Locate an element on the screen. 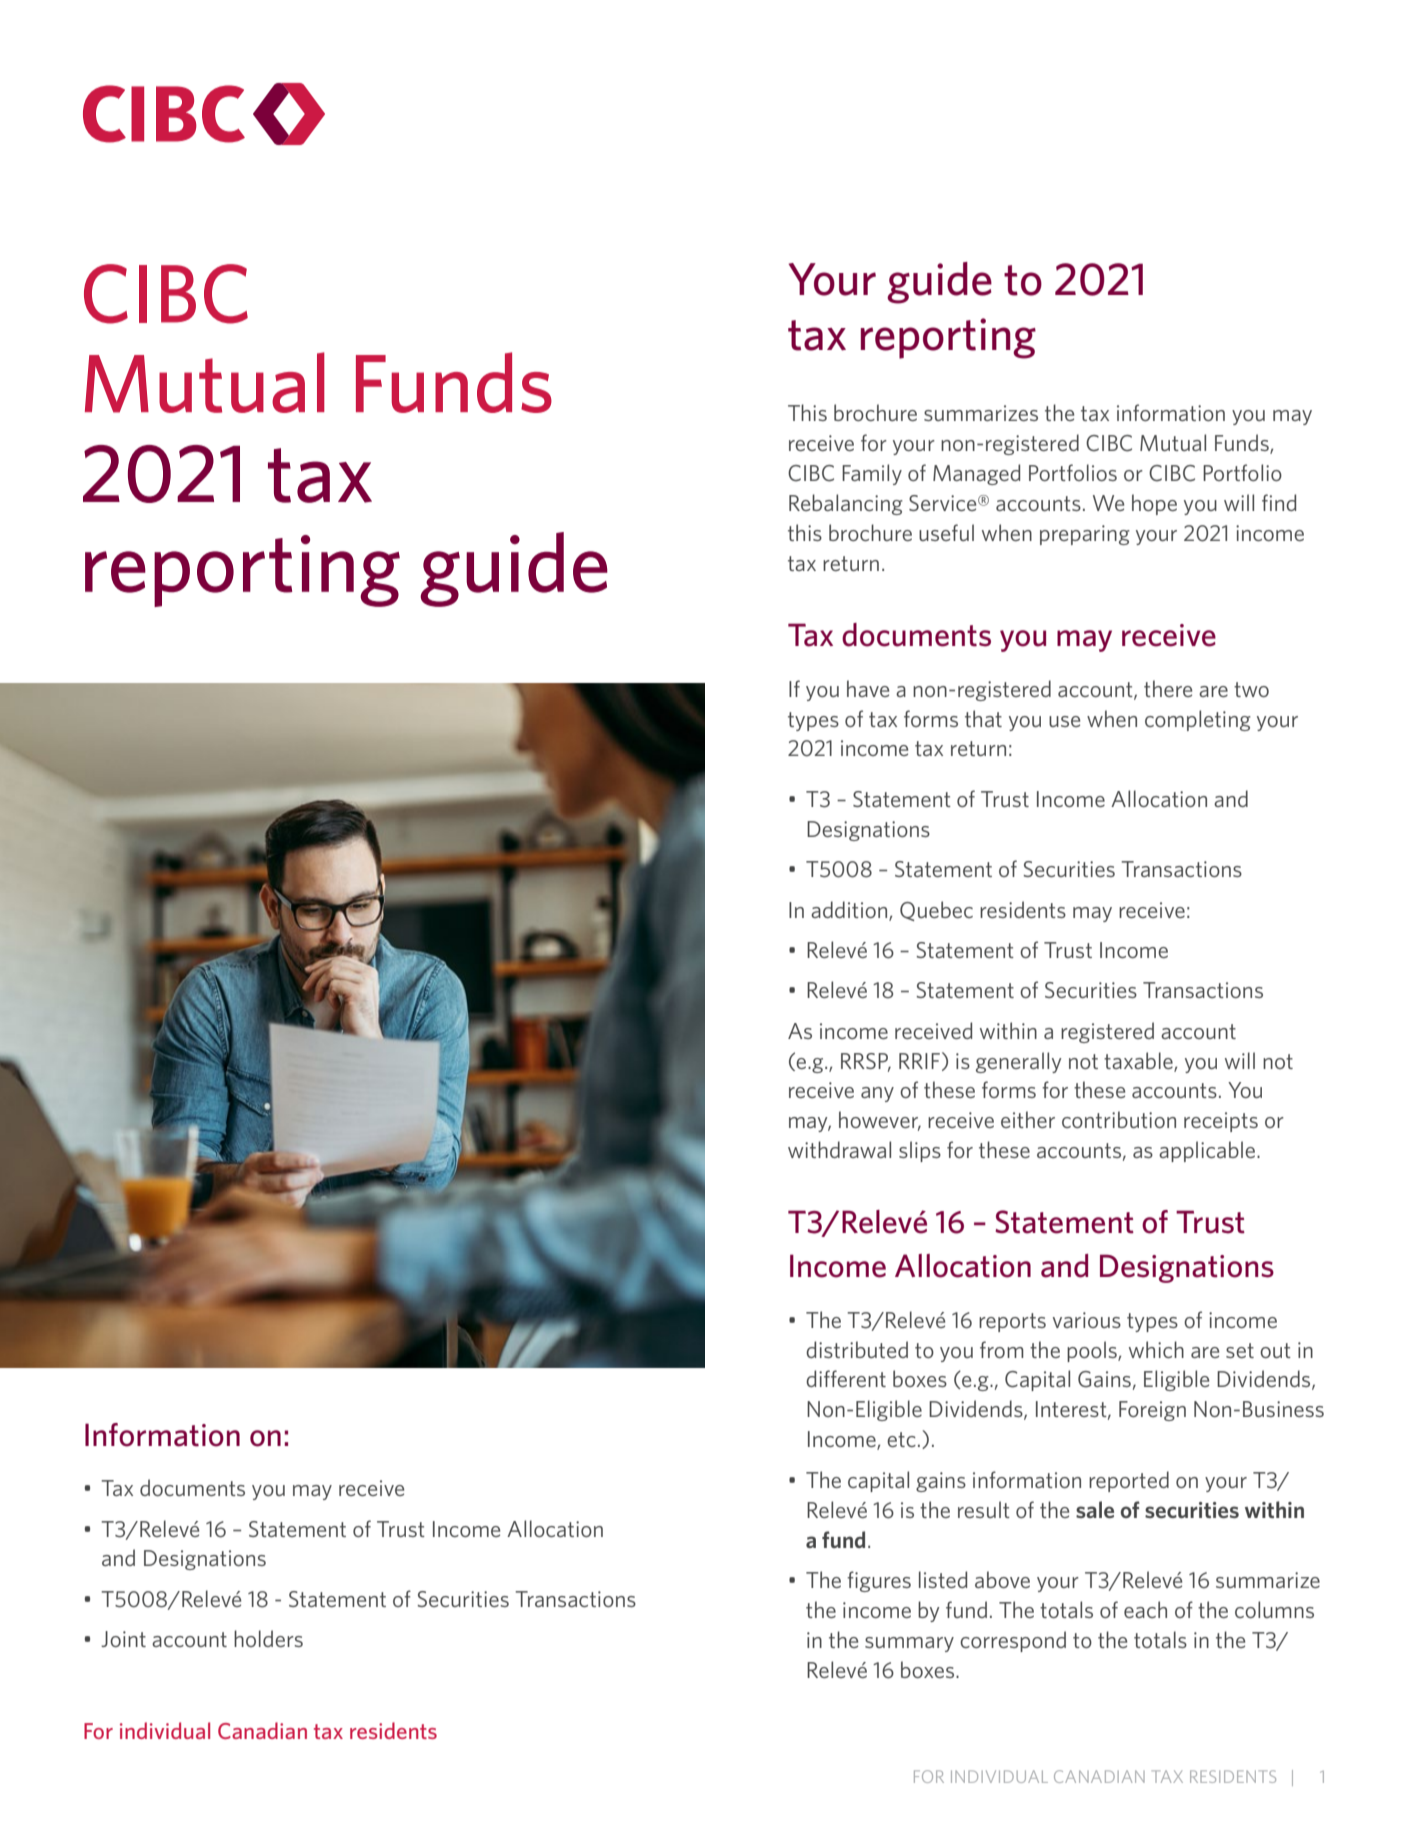  holders is located at coordinates (268, 1638).
